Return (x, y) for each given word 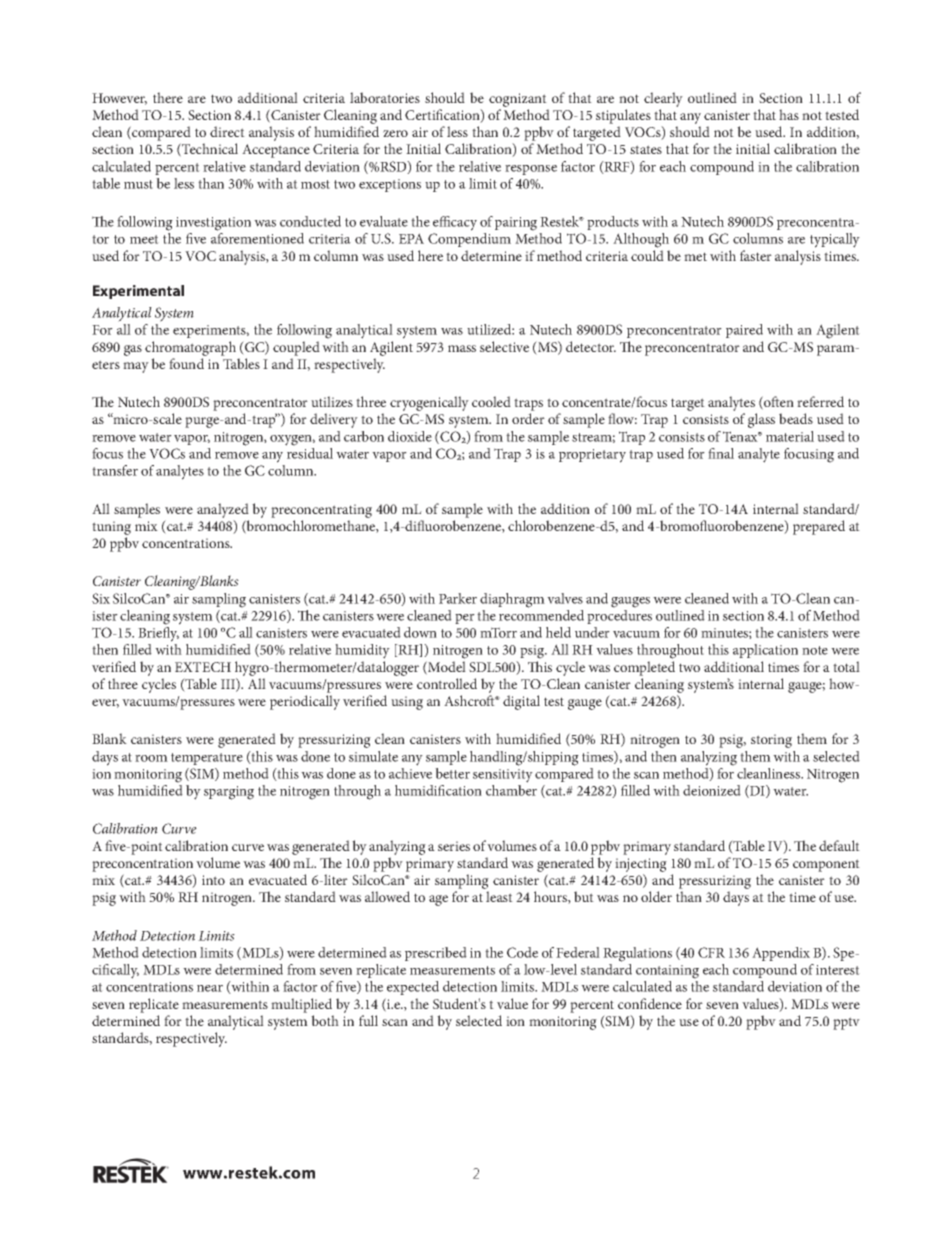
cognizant (518, 100)
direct (227, 131)
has (789, 114)
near (210, 988)
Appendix (781, 954)
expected (413, 988)
